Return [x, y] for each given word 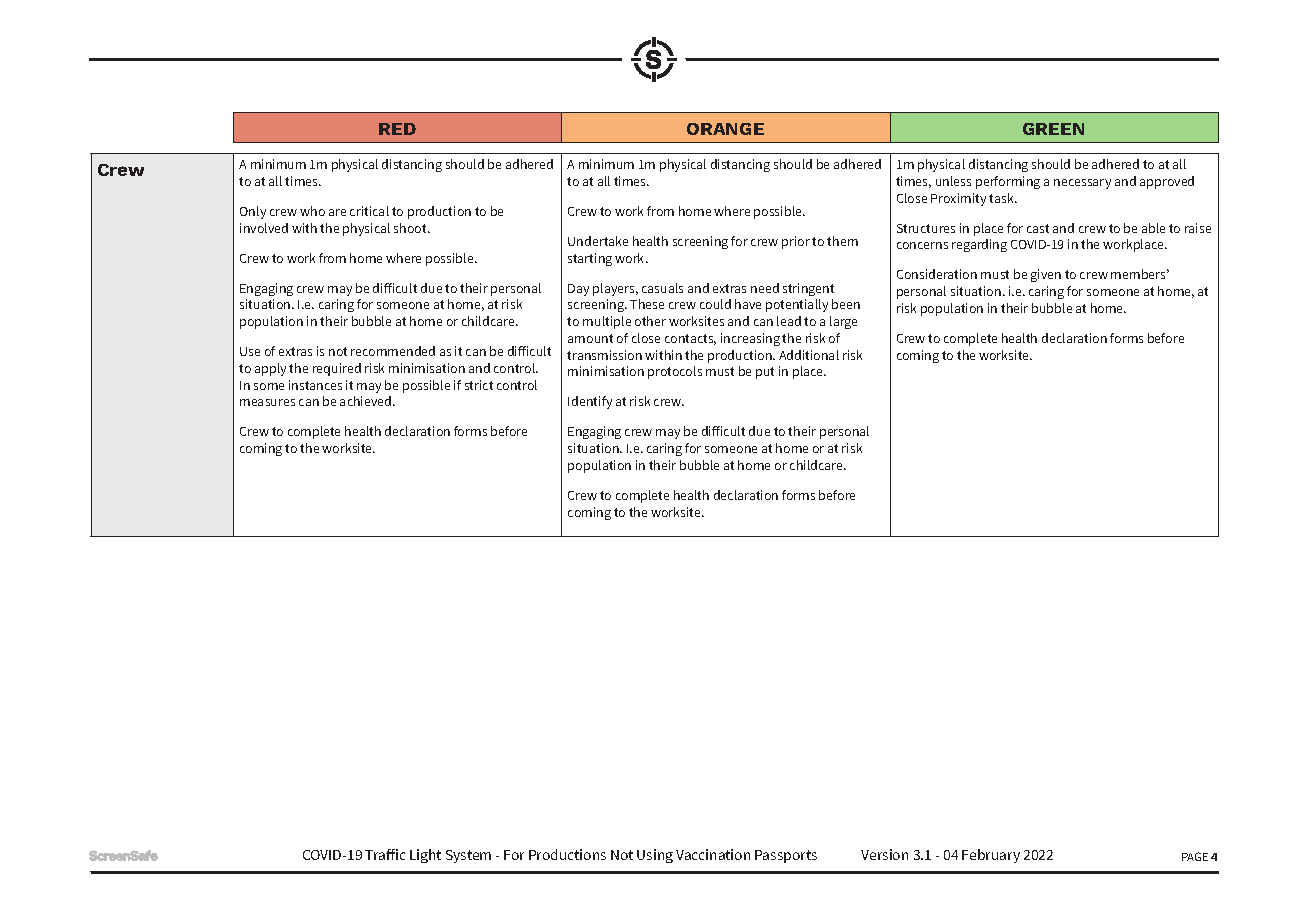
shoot [411, 228]
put [765, 373]
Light [425, 856]
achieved [367, 401]
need [765, 288]
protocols [675, 372]
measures [267, 402]
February [991, 856]
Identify [590, 402]
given [1046, 275]
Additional [809, 355]
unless [953, 181]
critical [369, 211]
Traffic [385, 854]
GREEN [1053, 129]
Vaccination [713, 854]
